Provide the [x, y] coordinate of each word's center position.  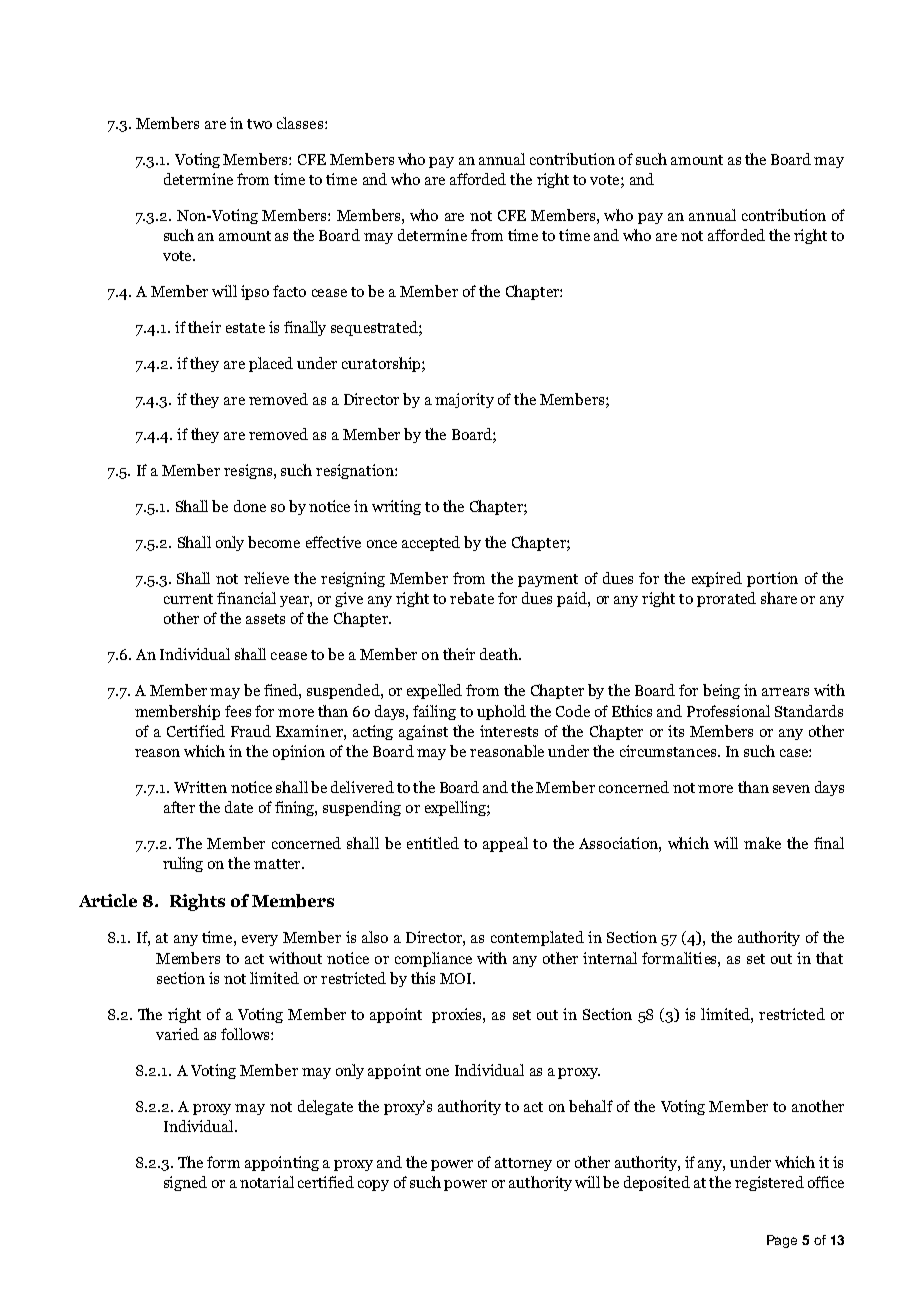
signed [185, 1183]
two [259, 124]
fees [238, 711]
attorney [523, 1164]
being [721, 691]
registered [769, 1183]
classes [300, 123]
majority [464, 400]
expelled [434, 691]
